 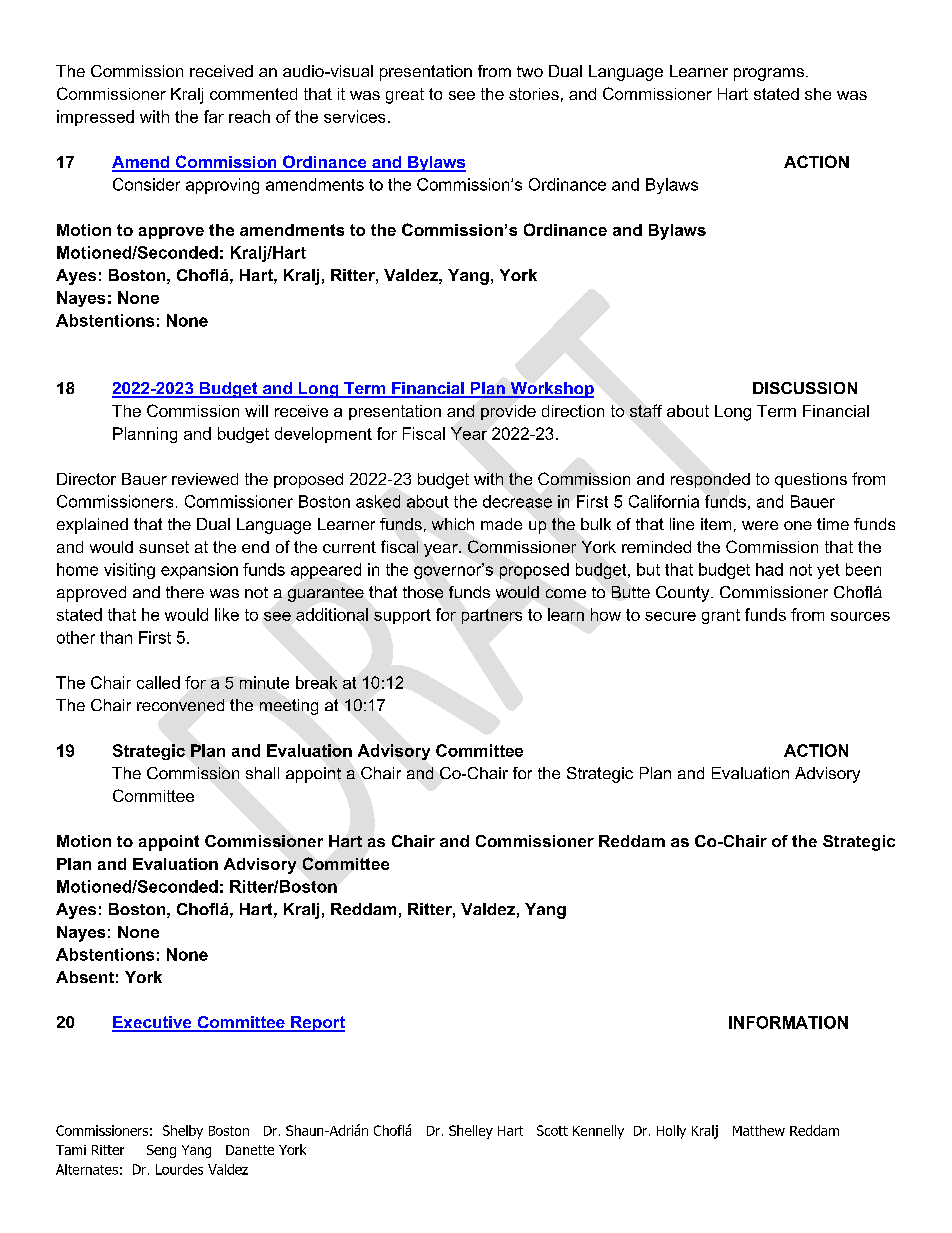 What do you see at coordinates (471, 1132) in the screenshot?
I see `Shelley` at bounding box center [471, 1132].
